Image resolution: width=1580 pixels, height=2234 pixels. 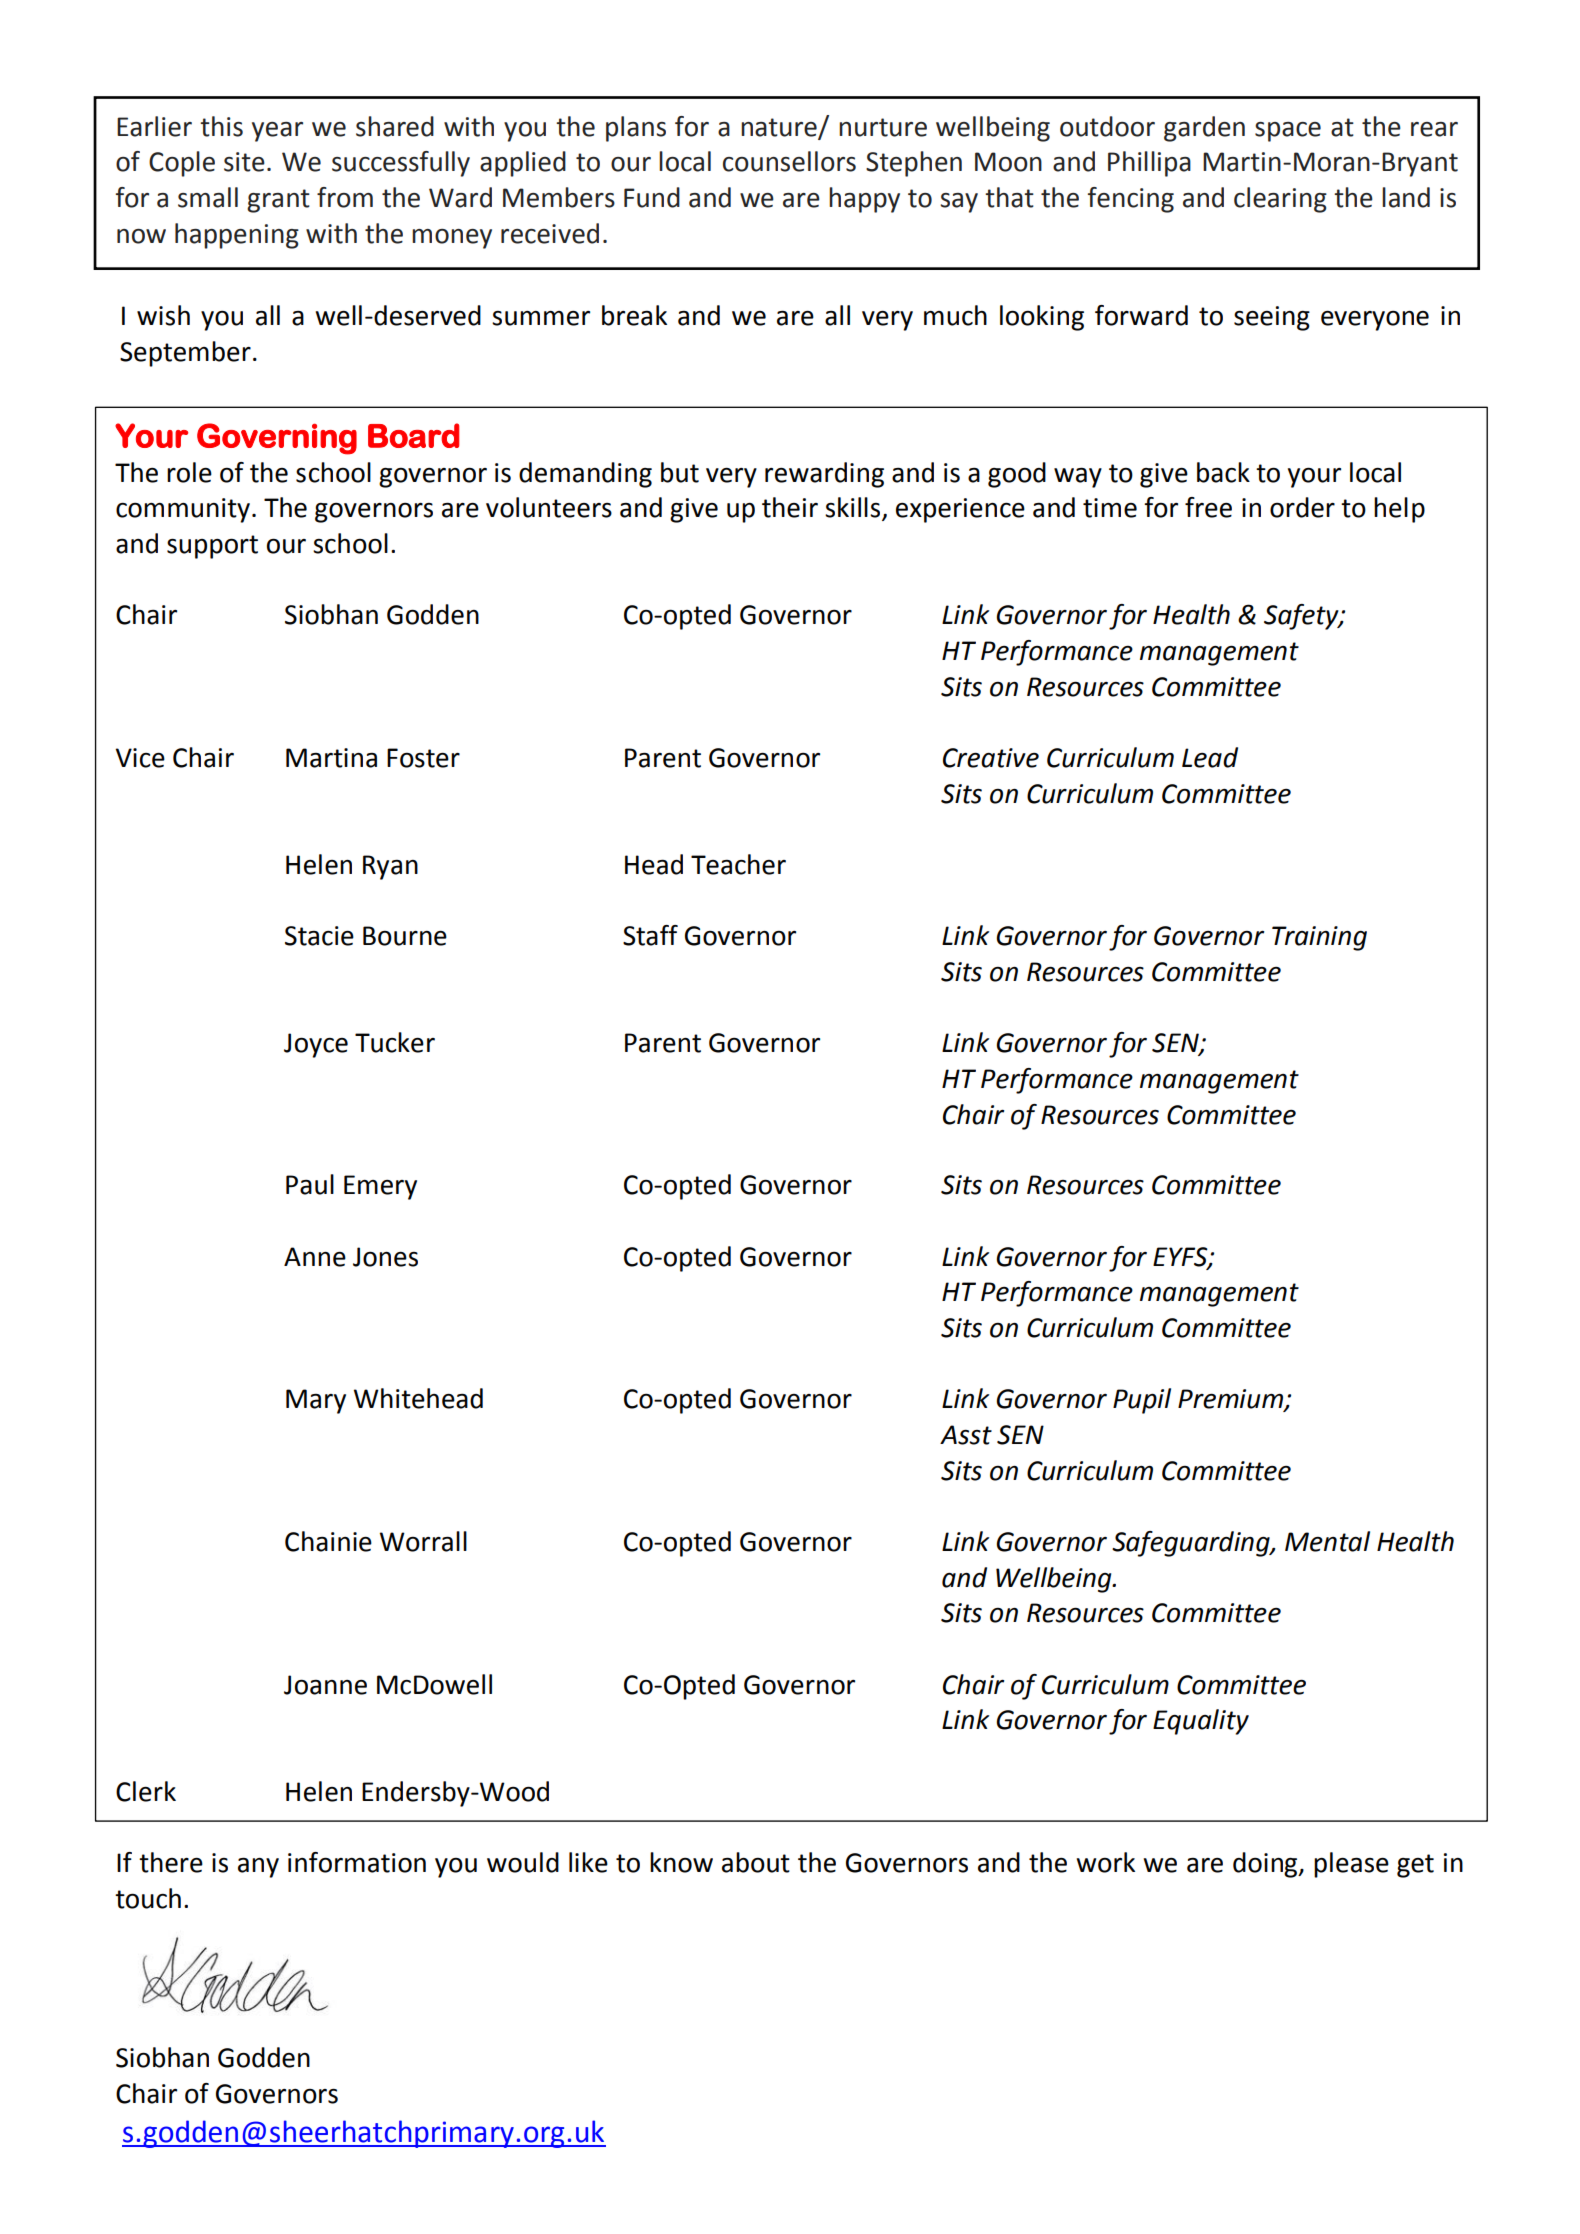 I want to click on Staff, so click(x=650, y=935).
